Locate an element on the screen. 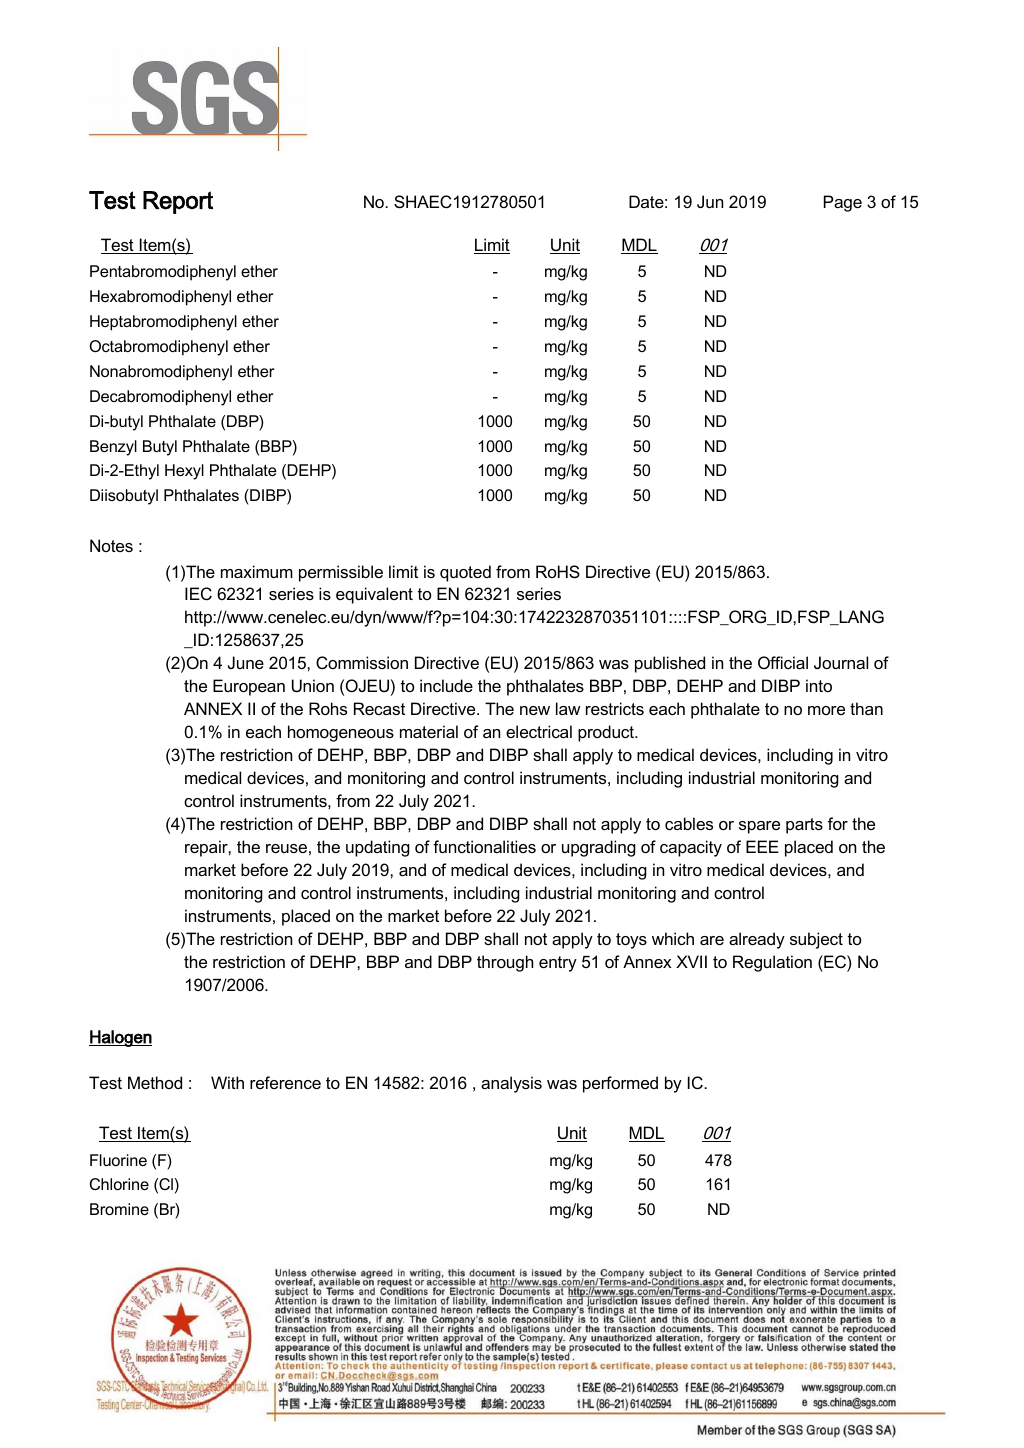 This screenshot has height=1448, width=1024. reuse is located at coordinates (286, 848).
